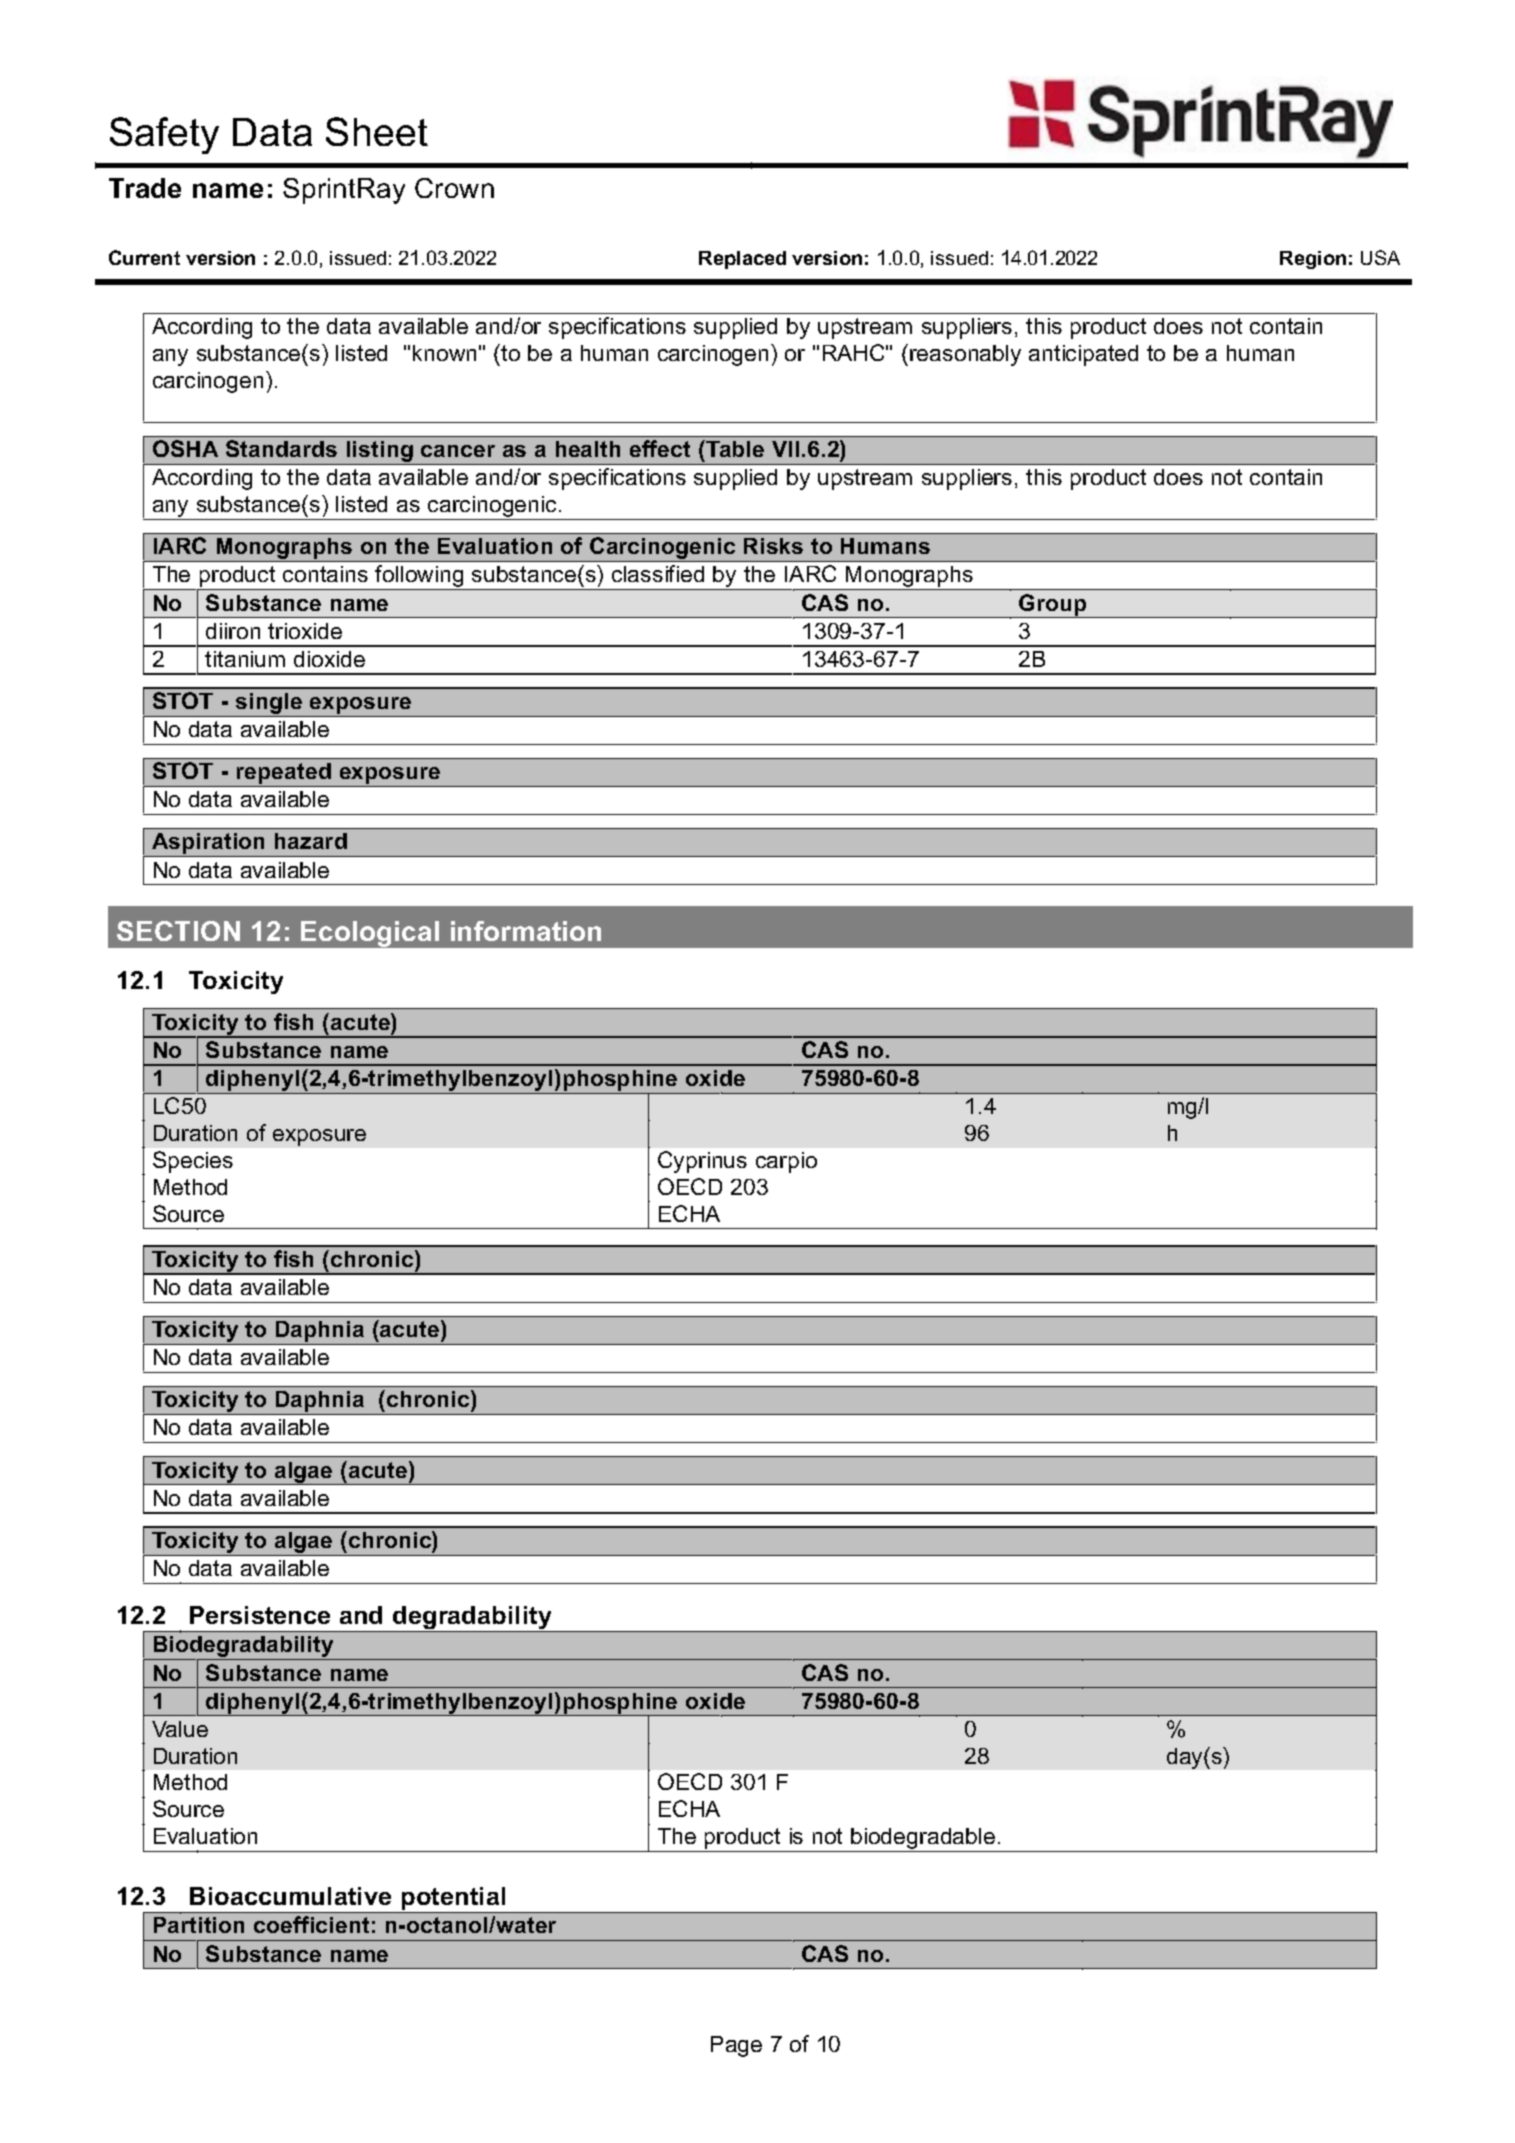 This document has height=2143, width=1515. I want to click on Sheet, so click(377, 131).
